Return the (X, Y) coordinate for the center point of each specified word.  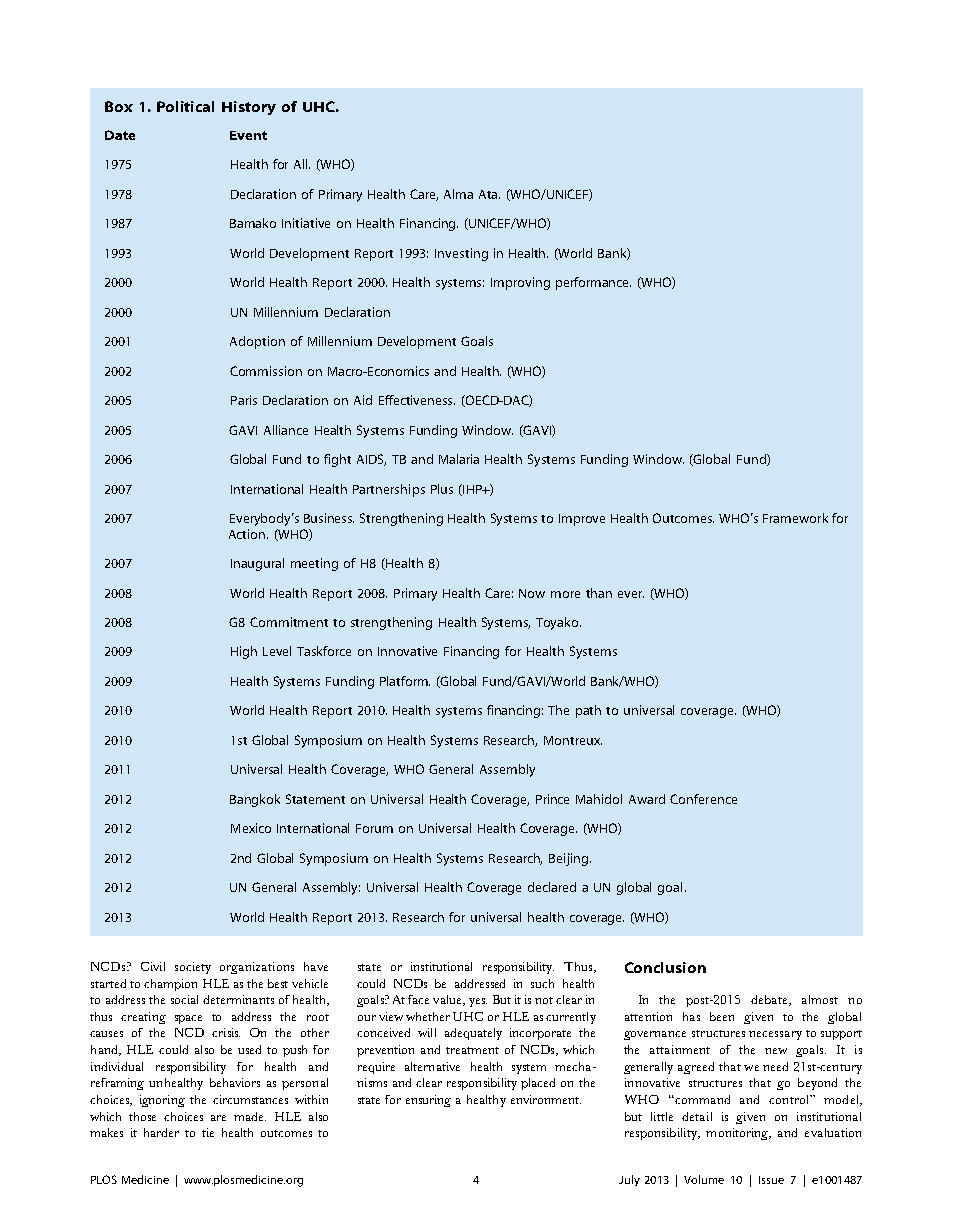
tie (208, 1132)
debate (771, 1000)
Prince (552, 799)
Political (185, 106)
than (599, 593)
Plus (442, 489)
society (193, 968)
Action (248, 534)
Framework (795, 518)
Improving (520, 283)
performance (593, 283)
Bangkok (255, 800)
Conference (703, 799)
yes (478, 1002)
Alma (458, 194)
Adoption (257, 342)
